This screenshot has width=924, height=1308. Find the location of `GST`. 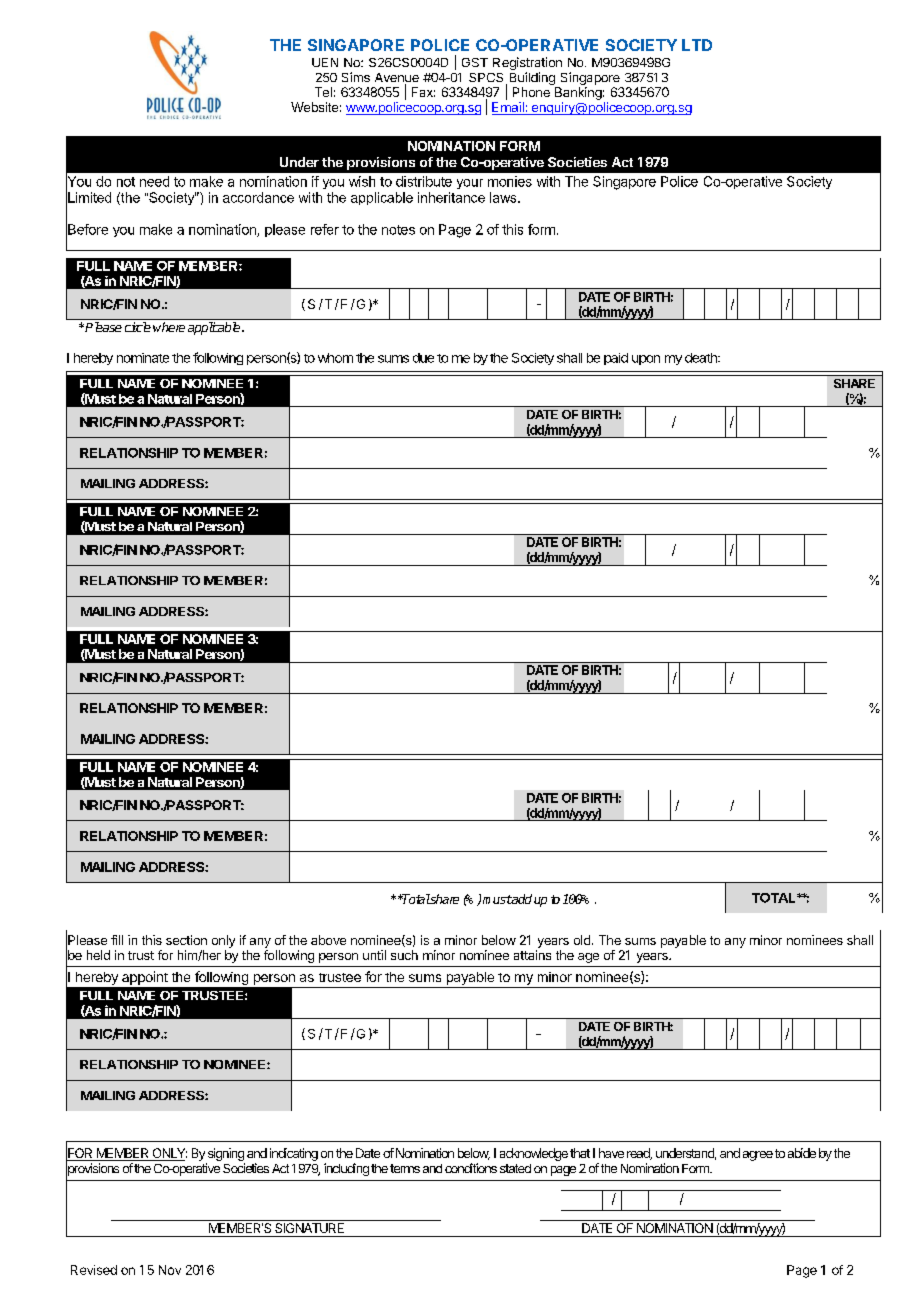

GST is located at coordinates (475, 62).
